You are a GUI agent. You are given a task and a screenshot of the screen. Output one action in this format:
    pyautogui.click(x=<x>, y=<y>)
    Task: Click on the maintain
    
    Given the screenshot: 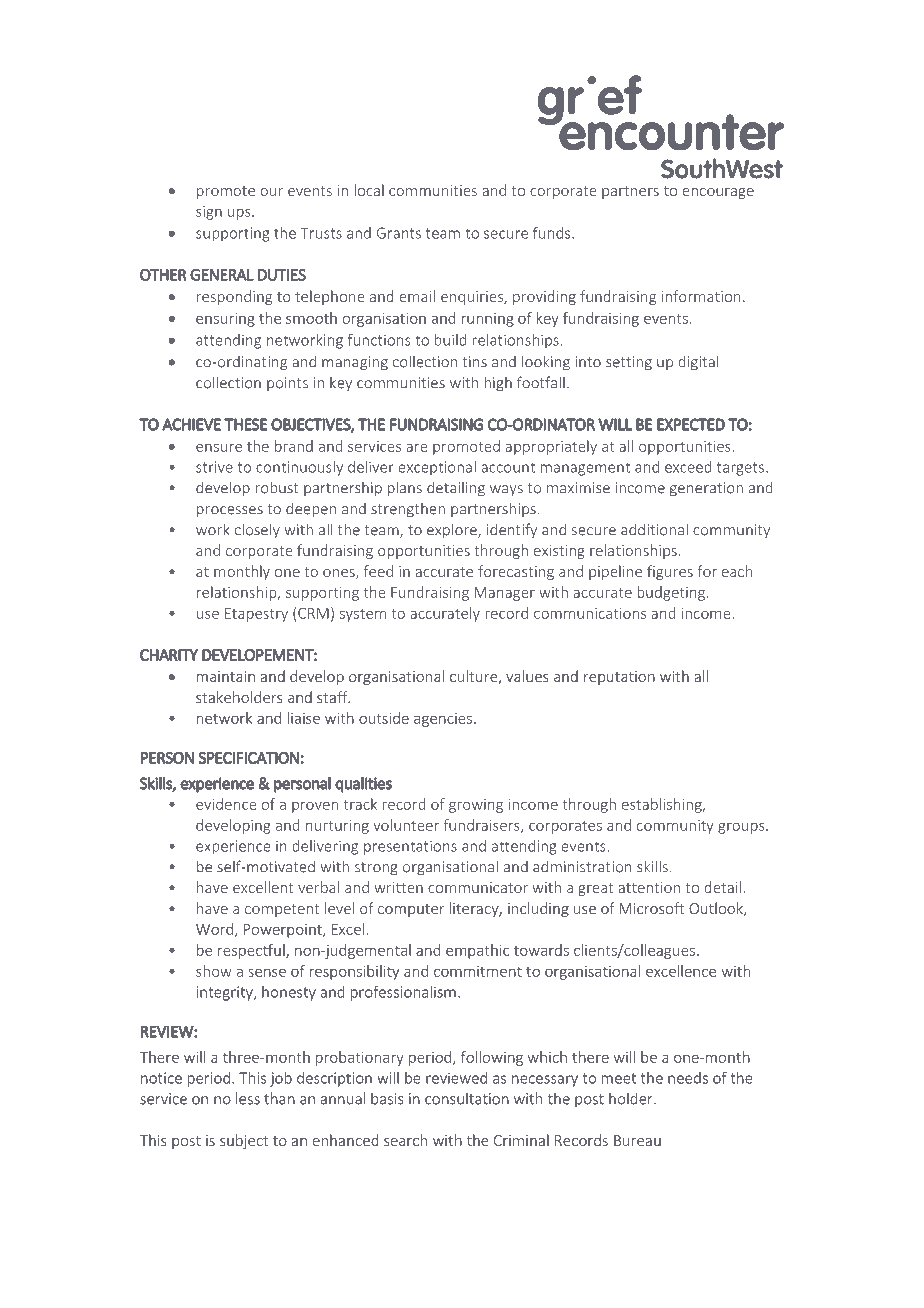 What is the action you would take?
    pyautogui.click(x=226, y=676)
